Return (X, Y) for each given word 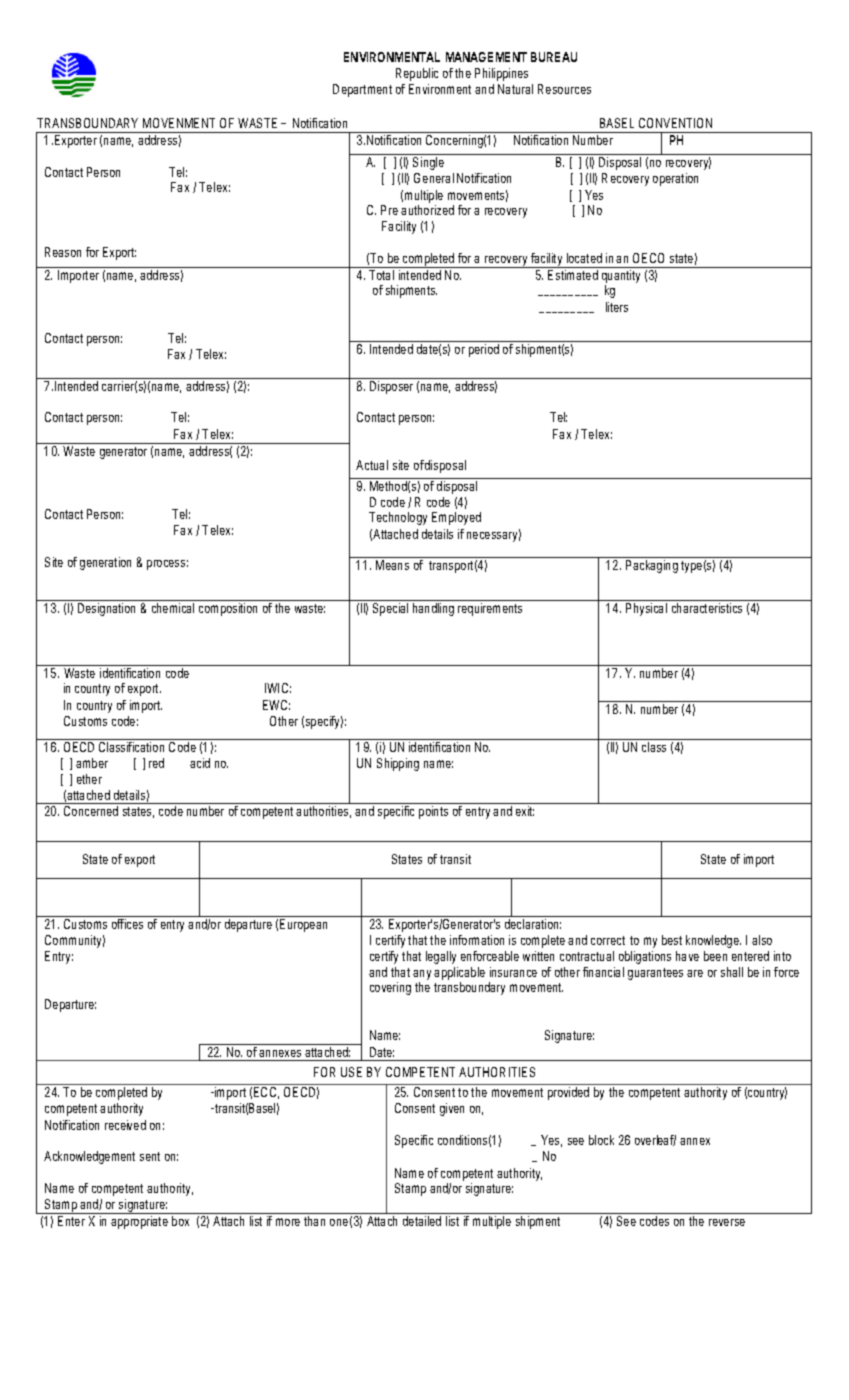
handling (433, 609)
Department (362, 90)
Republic (417, 74)
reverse (727, 1222)
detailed (422, 1221)
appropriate (139, 1222)
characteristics (707, 608)
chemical (173, 608)
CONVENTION (675, 123)
